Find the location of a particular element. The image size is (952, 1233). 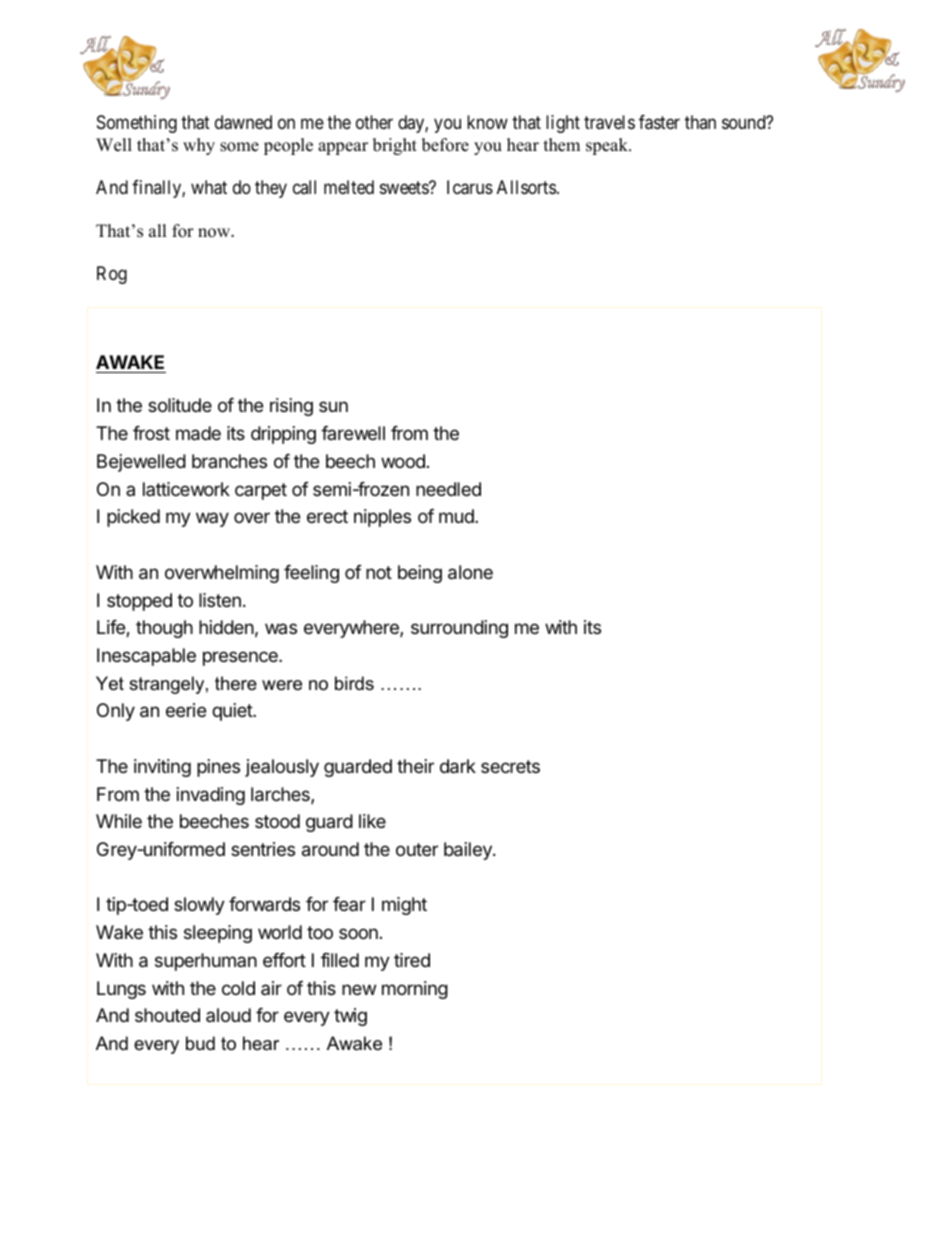

like is located at coordinates (372, 821).
